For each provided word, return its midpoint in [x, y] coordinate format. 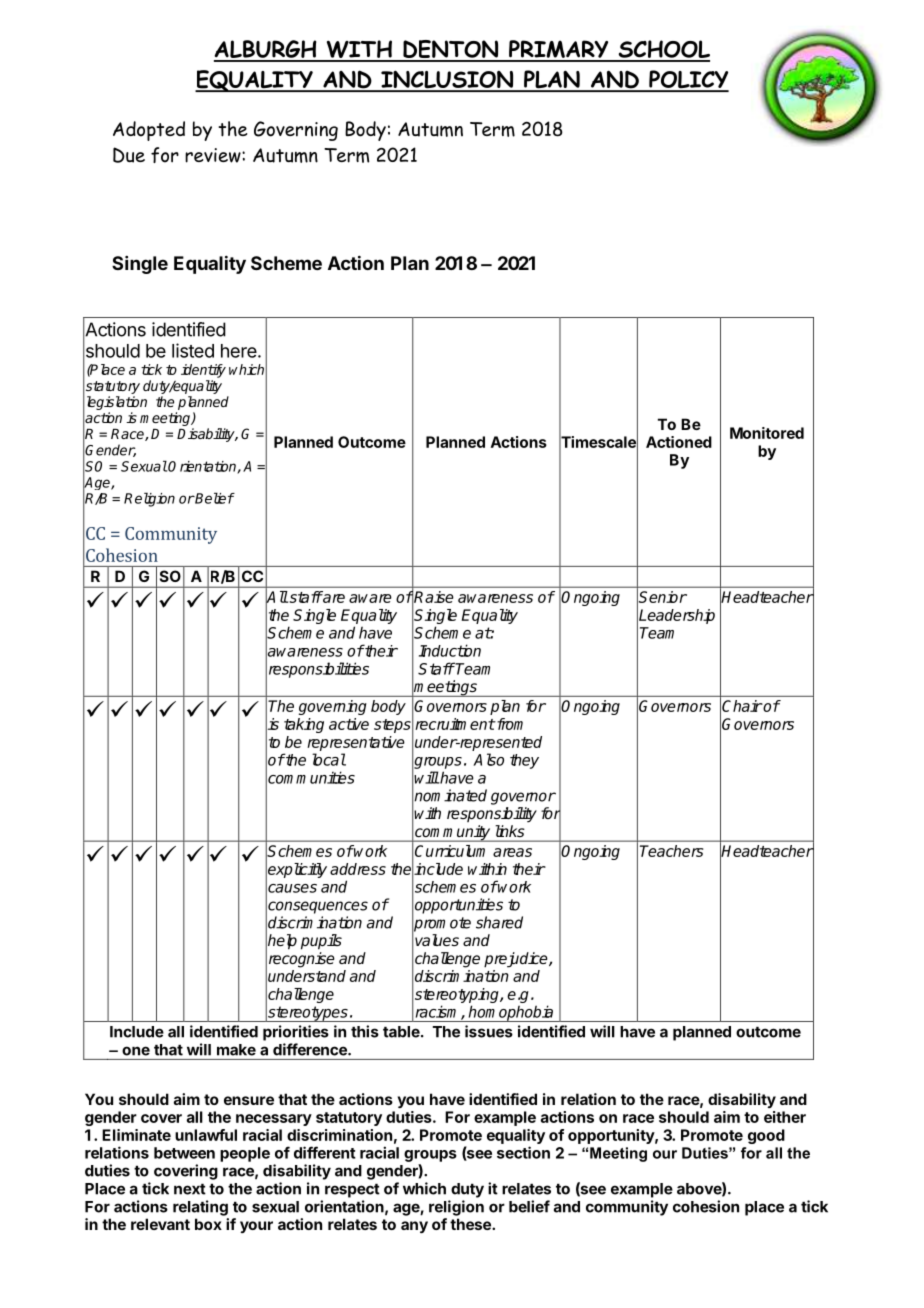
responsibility [492, 815]
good [766, 1136]
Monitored [767, 433]
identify [203, 371]
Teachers [671, 851]
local [329, 759]
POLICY [688, 80]
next [190, 1189]
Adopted [149, 131]
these [471, 1224]
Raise [434, 597]
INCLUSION [447, 81]
